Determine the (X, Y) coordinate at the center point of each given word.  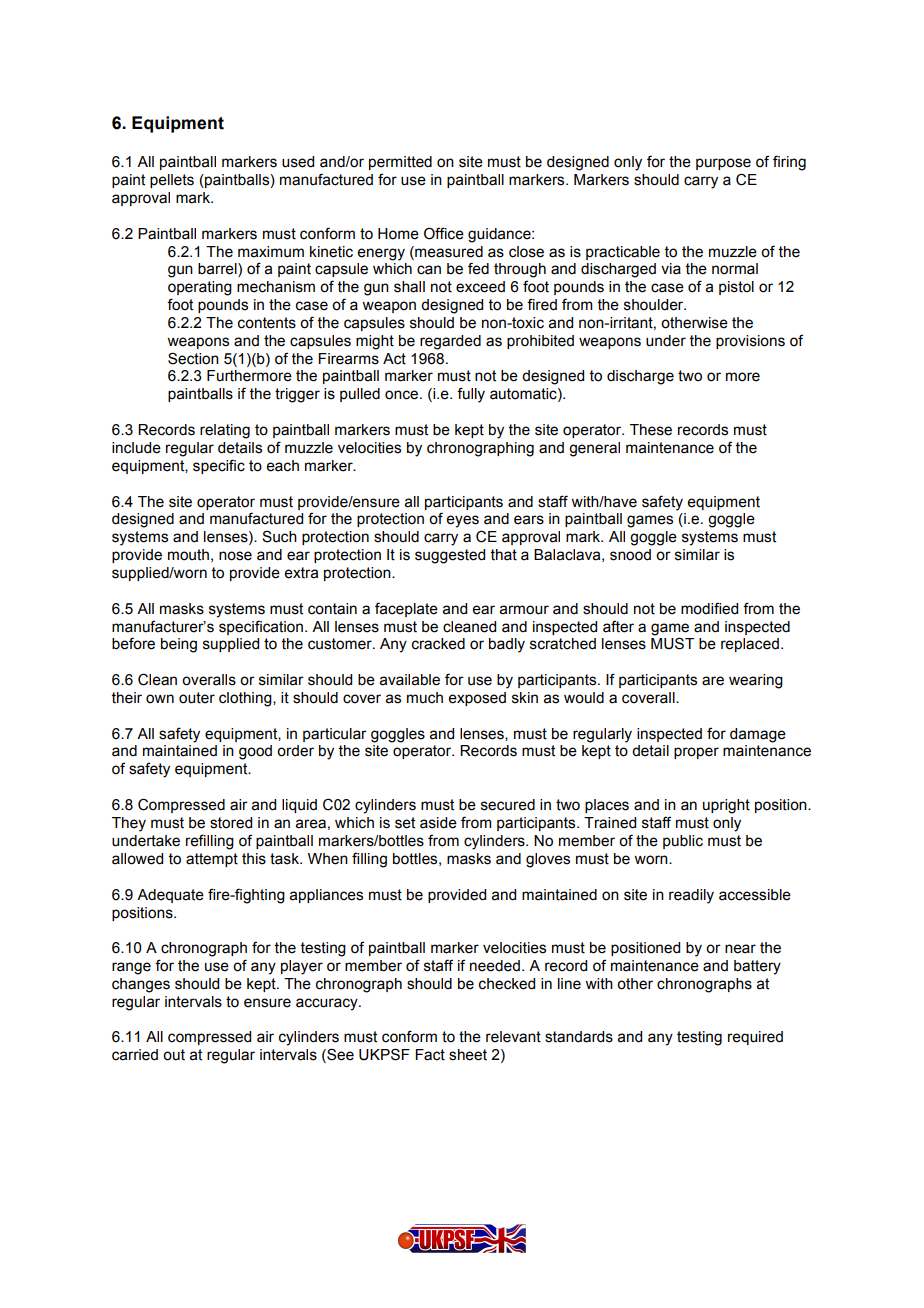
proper (696, 753)
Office (444, 233)
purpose (723, 164)
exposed (477, 699)
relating (225, 431)
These (651, 430)
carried (135, 1055)
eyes (463, 521)
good (255, 752)
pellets (172, 181)
